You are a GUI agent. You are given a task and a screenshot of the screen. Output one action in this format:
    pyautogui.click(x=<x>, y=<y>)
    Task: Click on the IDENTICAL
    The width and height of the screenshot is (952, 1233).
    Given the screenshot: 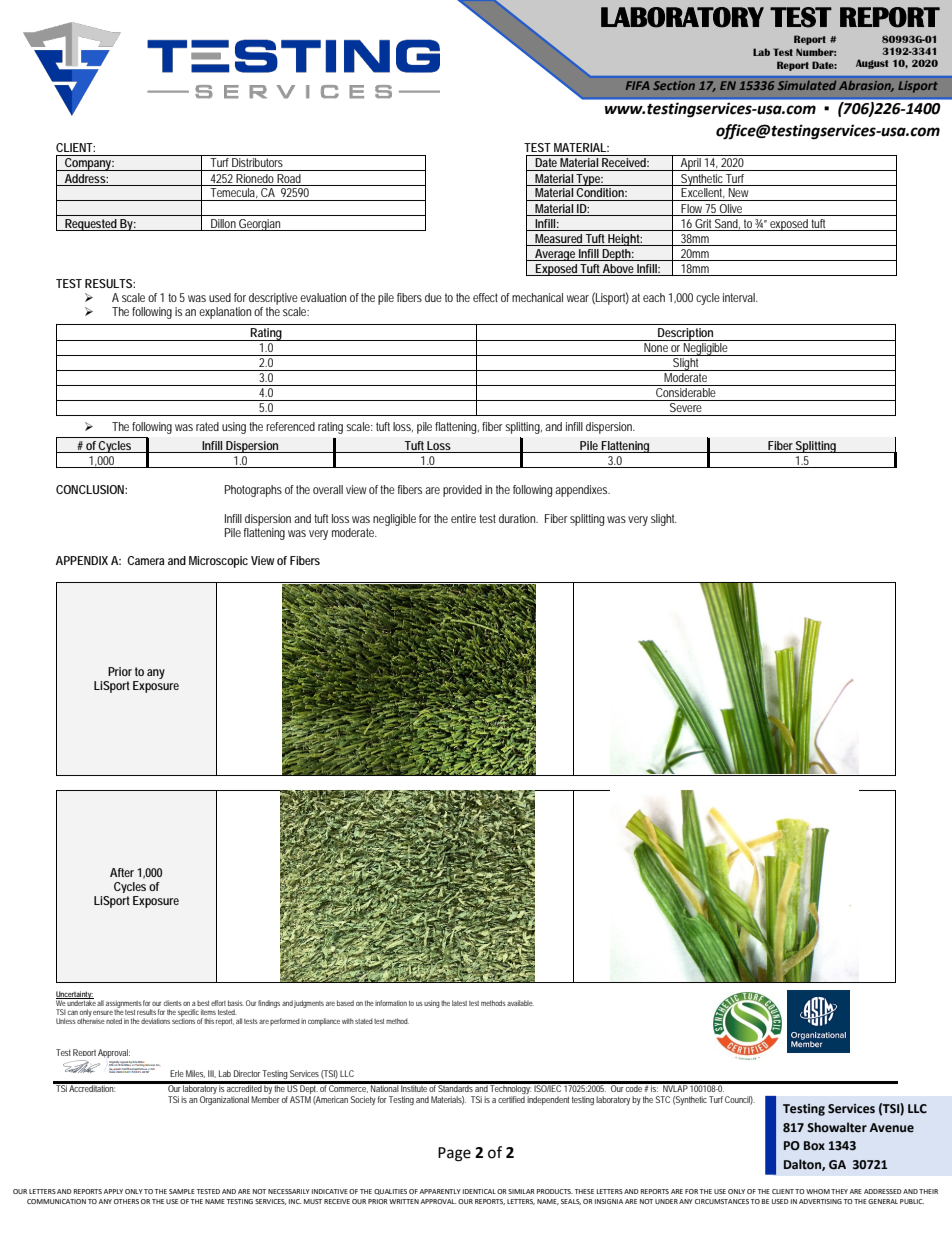 What is the action you would take?
    pyautogui.click(x=479, y=1191)
